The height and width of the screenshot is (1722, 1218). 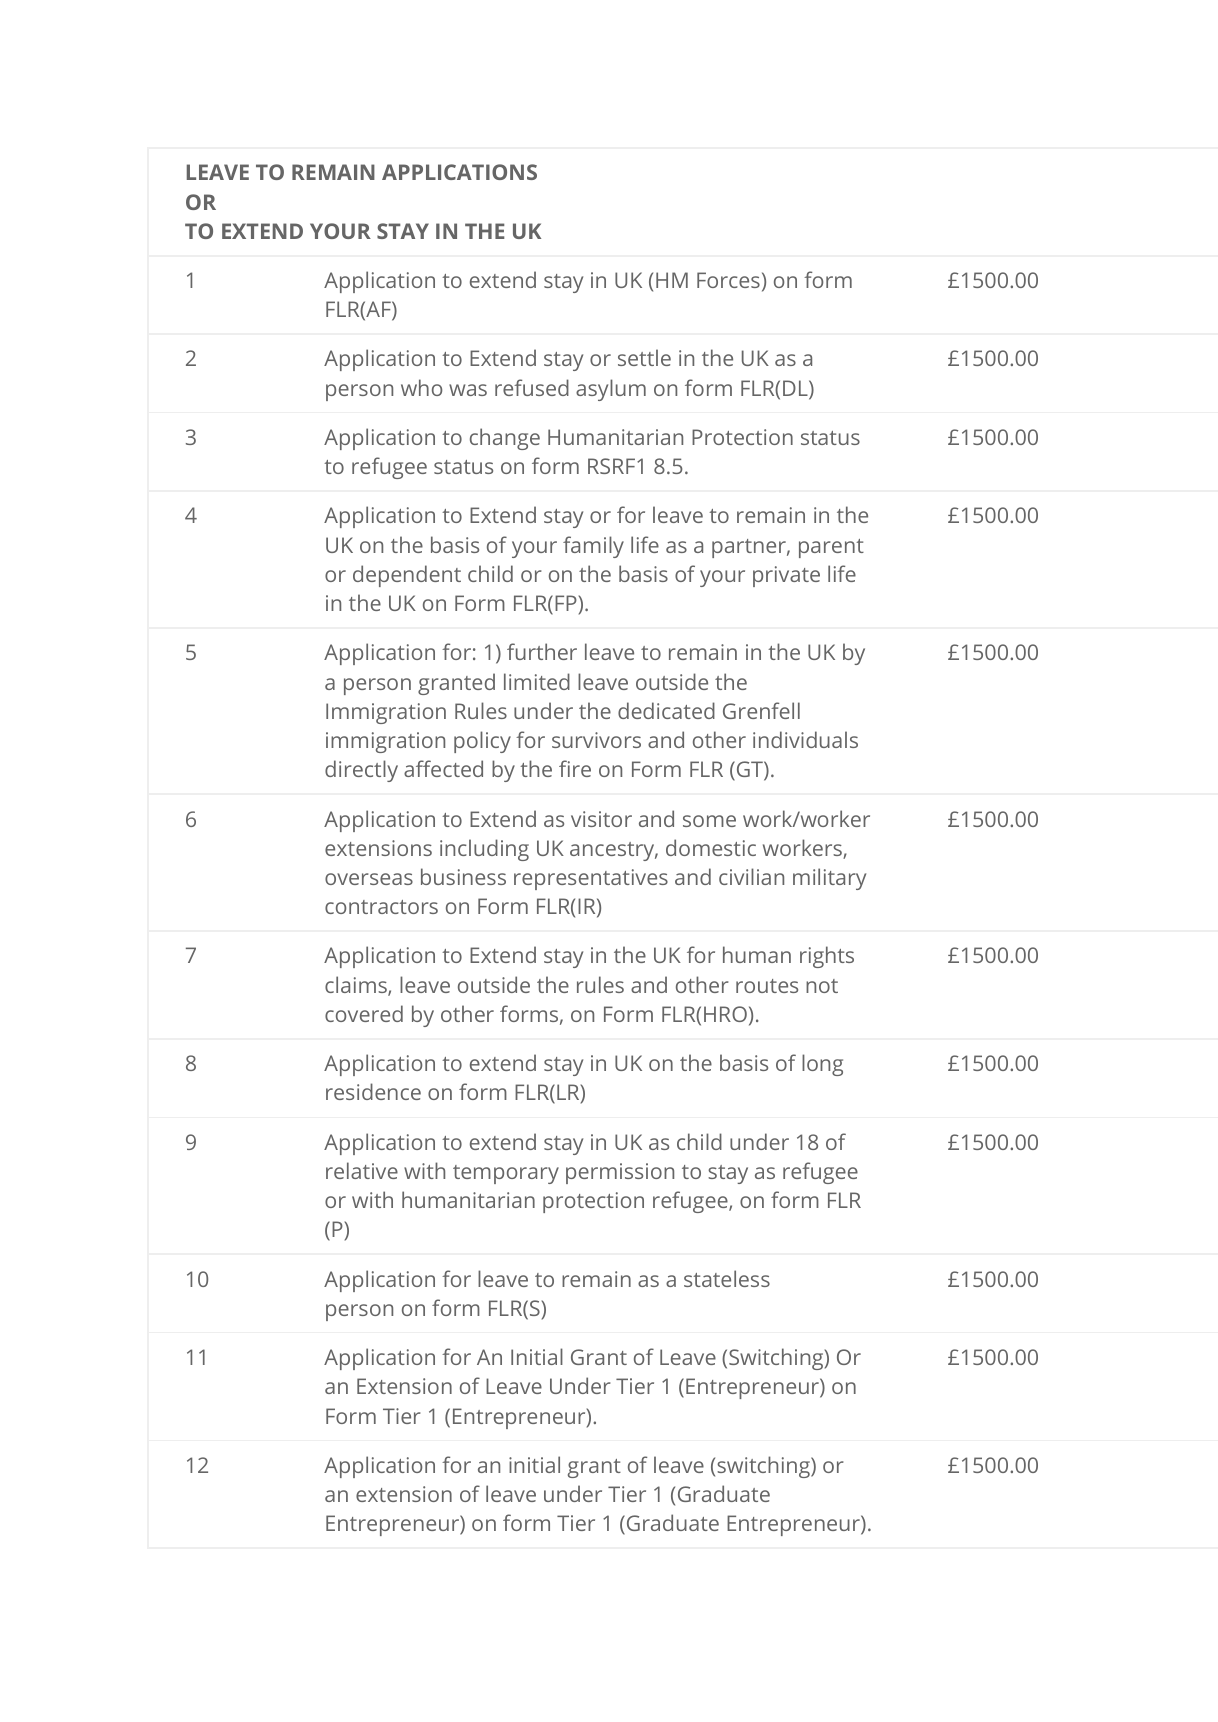 What do you see at coordinates (751, 876) in the screenshot?
I see `civilian` at bounding box center [751, 876].
